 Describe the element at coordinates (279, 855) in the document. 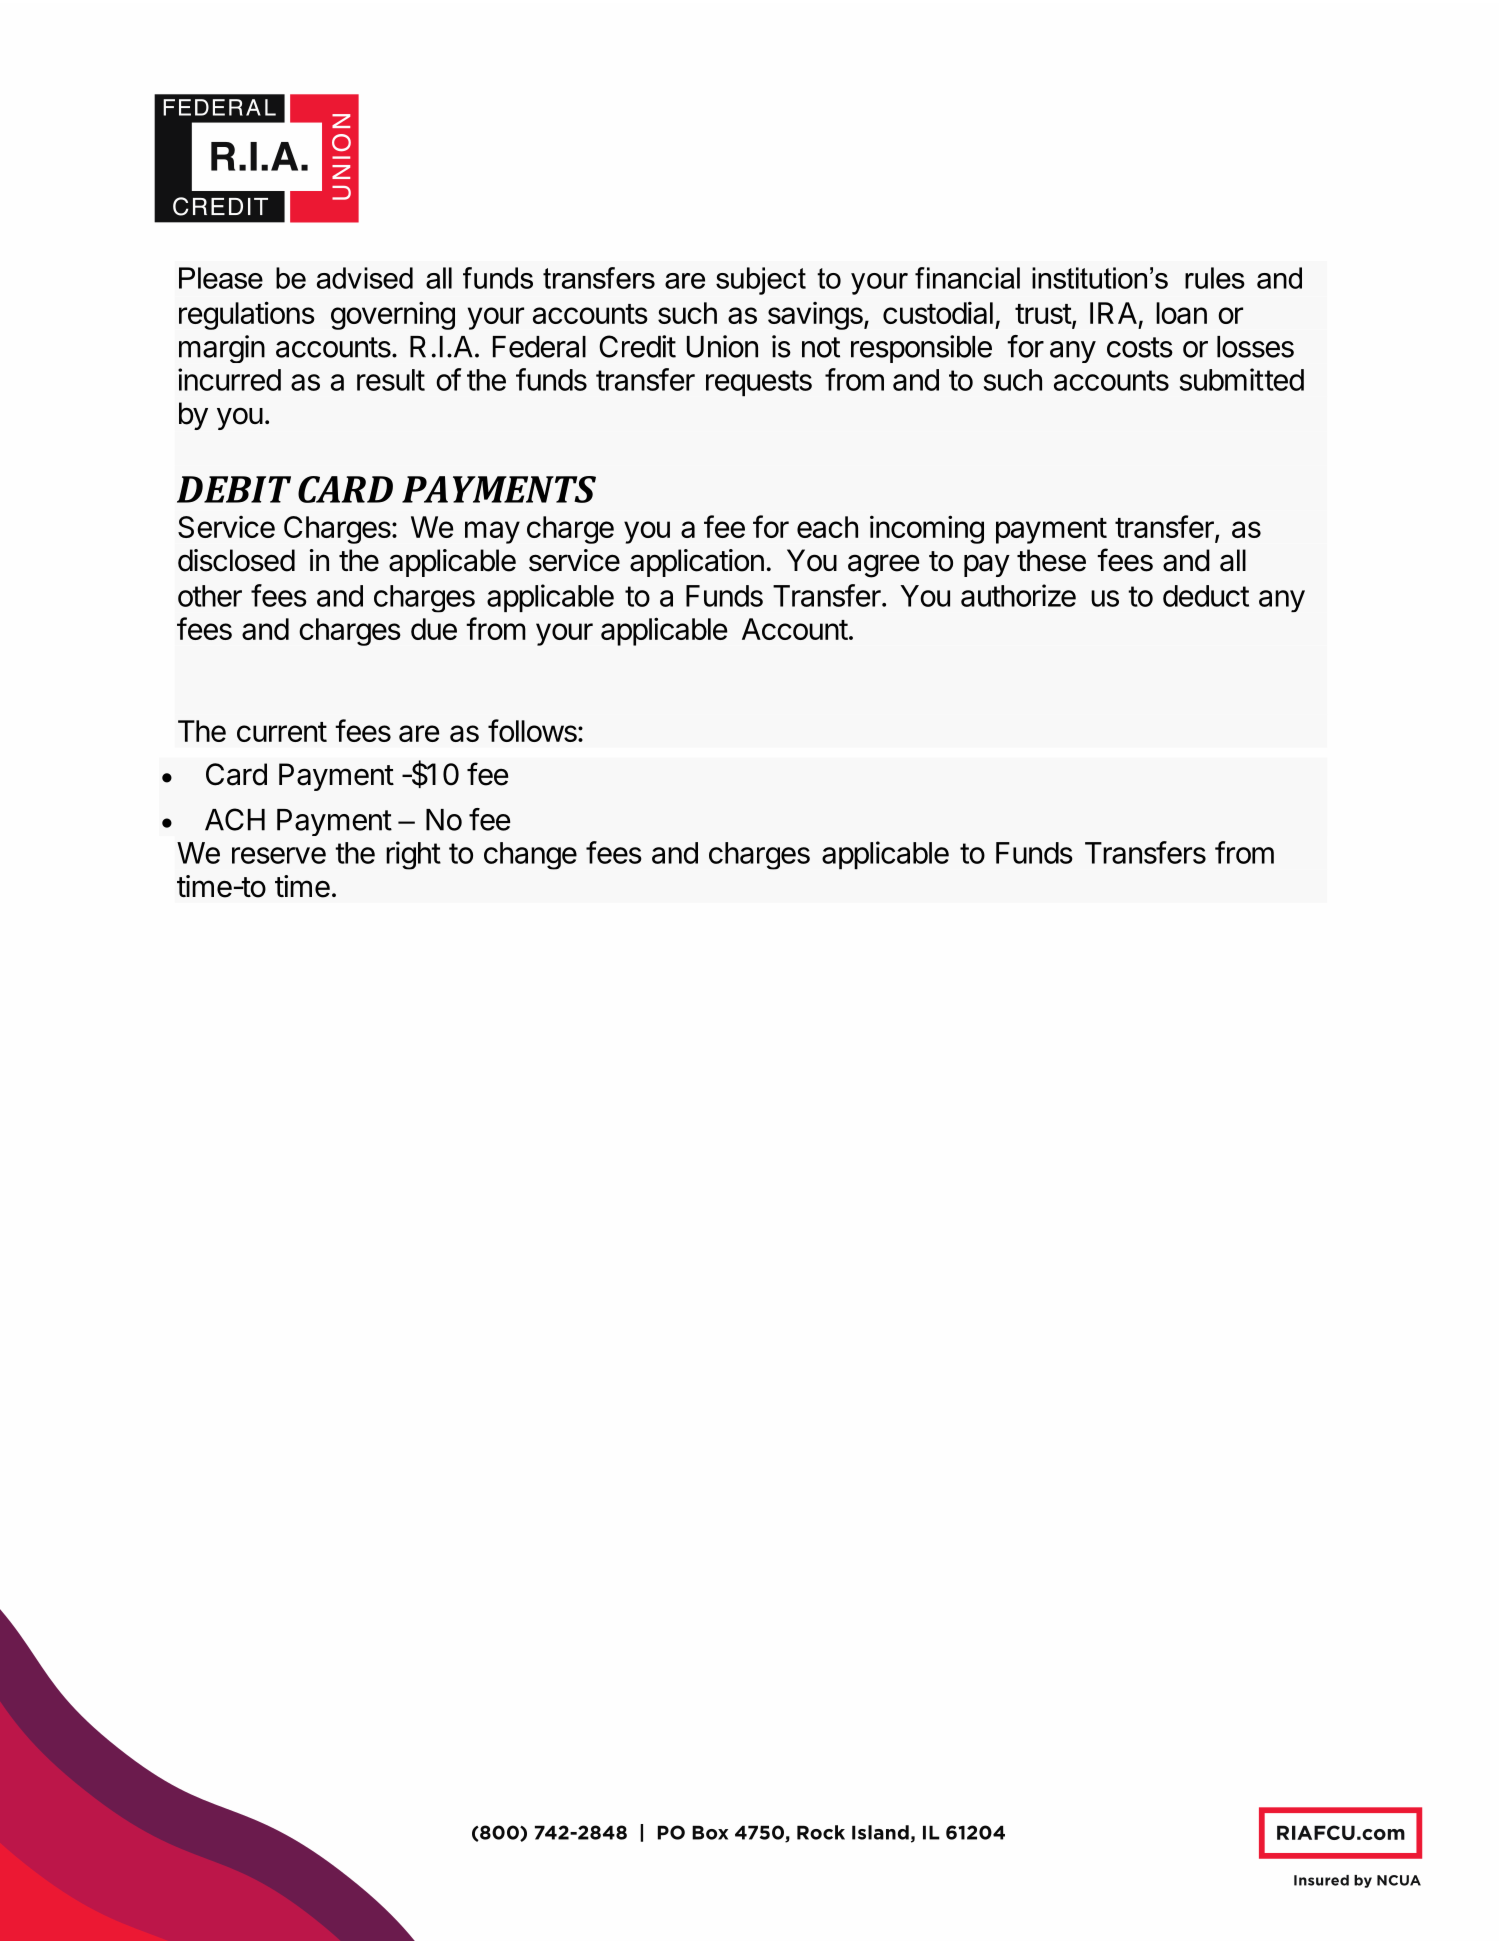

I see `reserve` at that location.
